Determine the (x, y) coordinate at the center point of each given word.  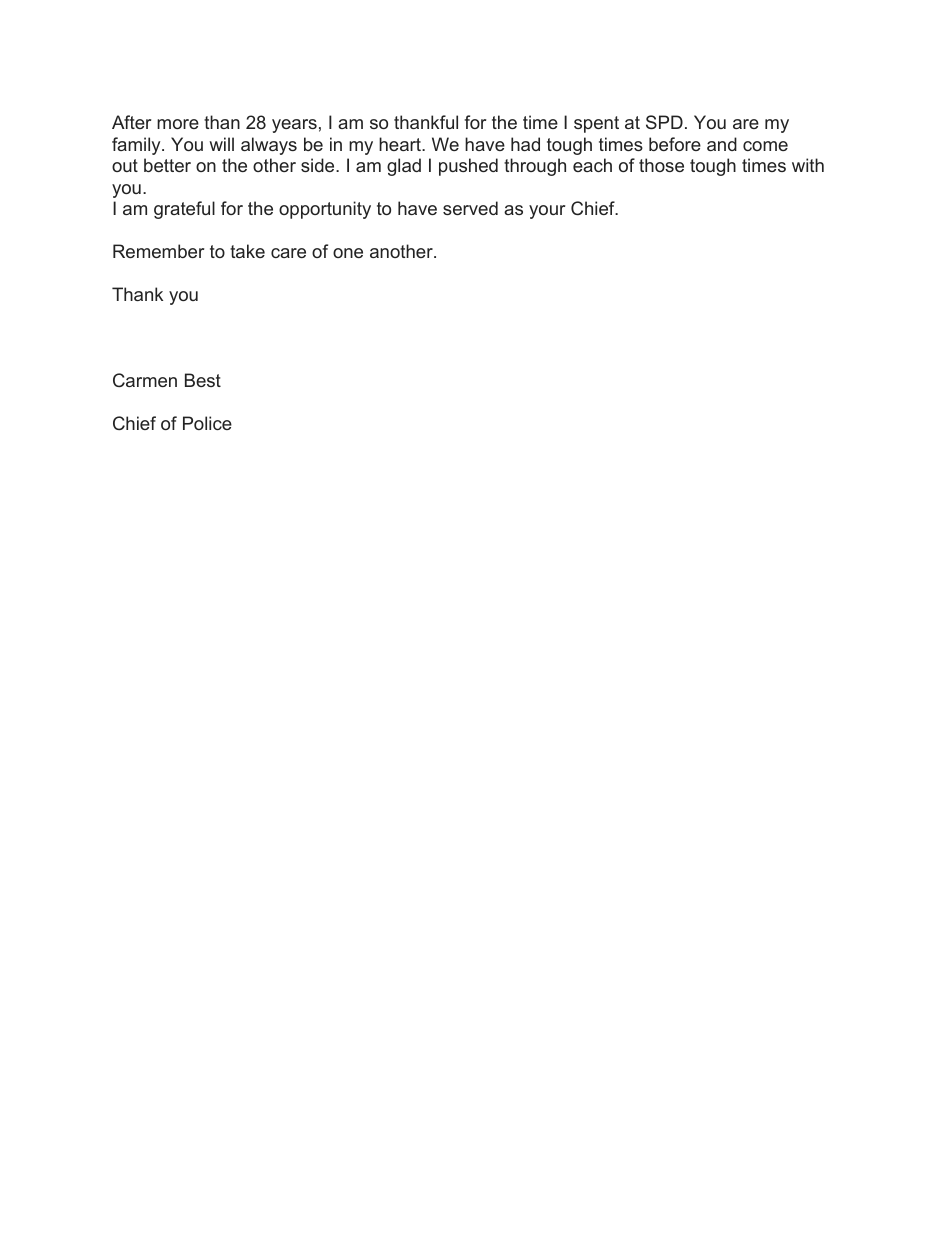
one (348, 253)
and (722, 144)
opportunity (325, 210)
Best (203, 380)
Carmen (145, 380)
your (547, 212)
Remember (158, 251)
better (167, 165)
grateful (184, 210)
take (247, 251)
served (470, 208)
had (525, 144)
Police (207, 423)
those (661, 165)
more (178, 124)
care (288, 253)
